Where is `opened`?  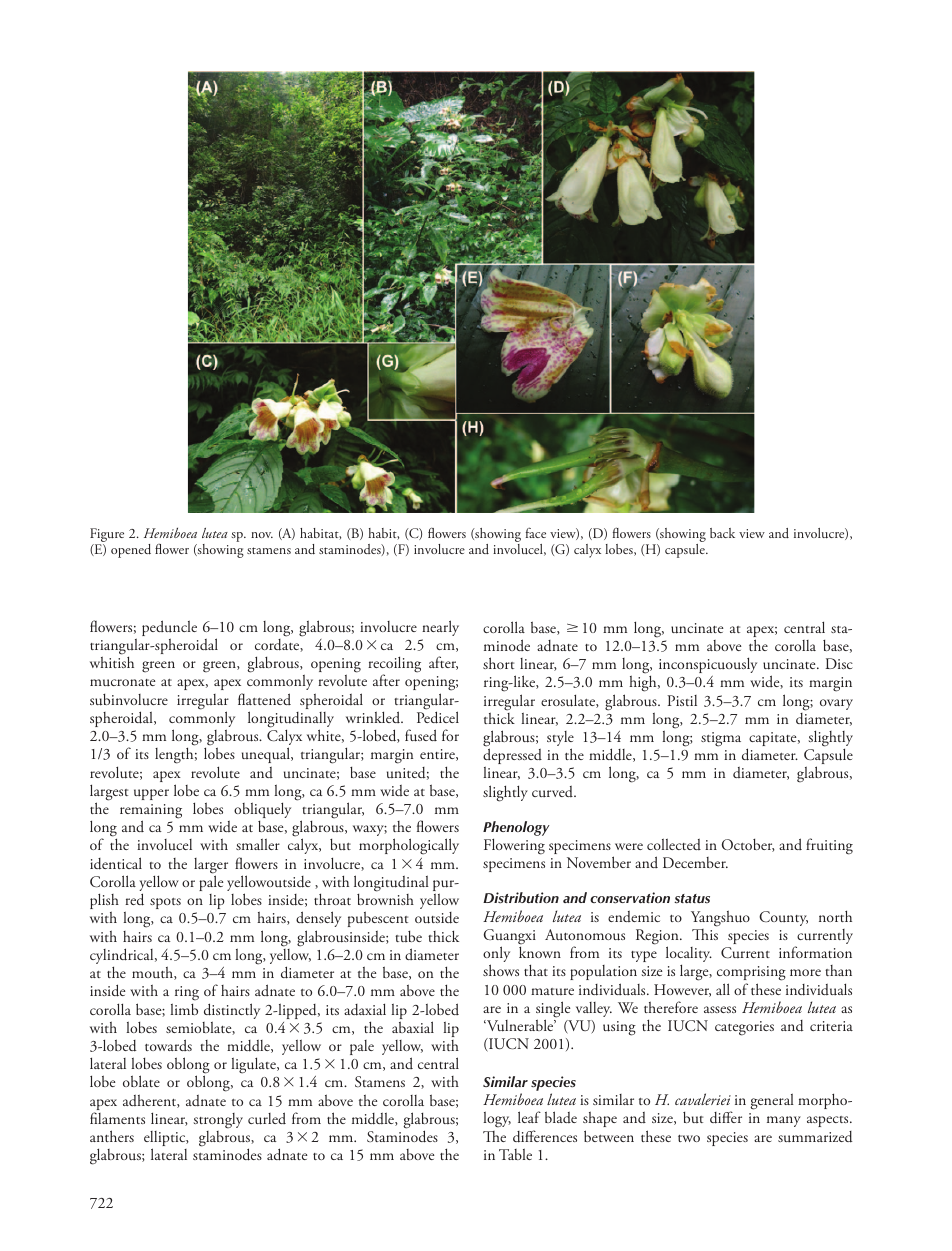 opened is located at coordinates (131, 551).
